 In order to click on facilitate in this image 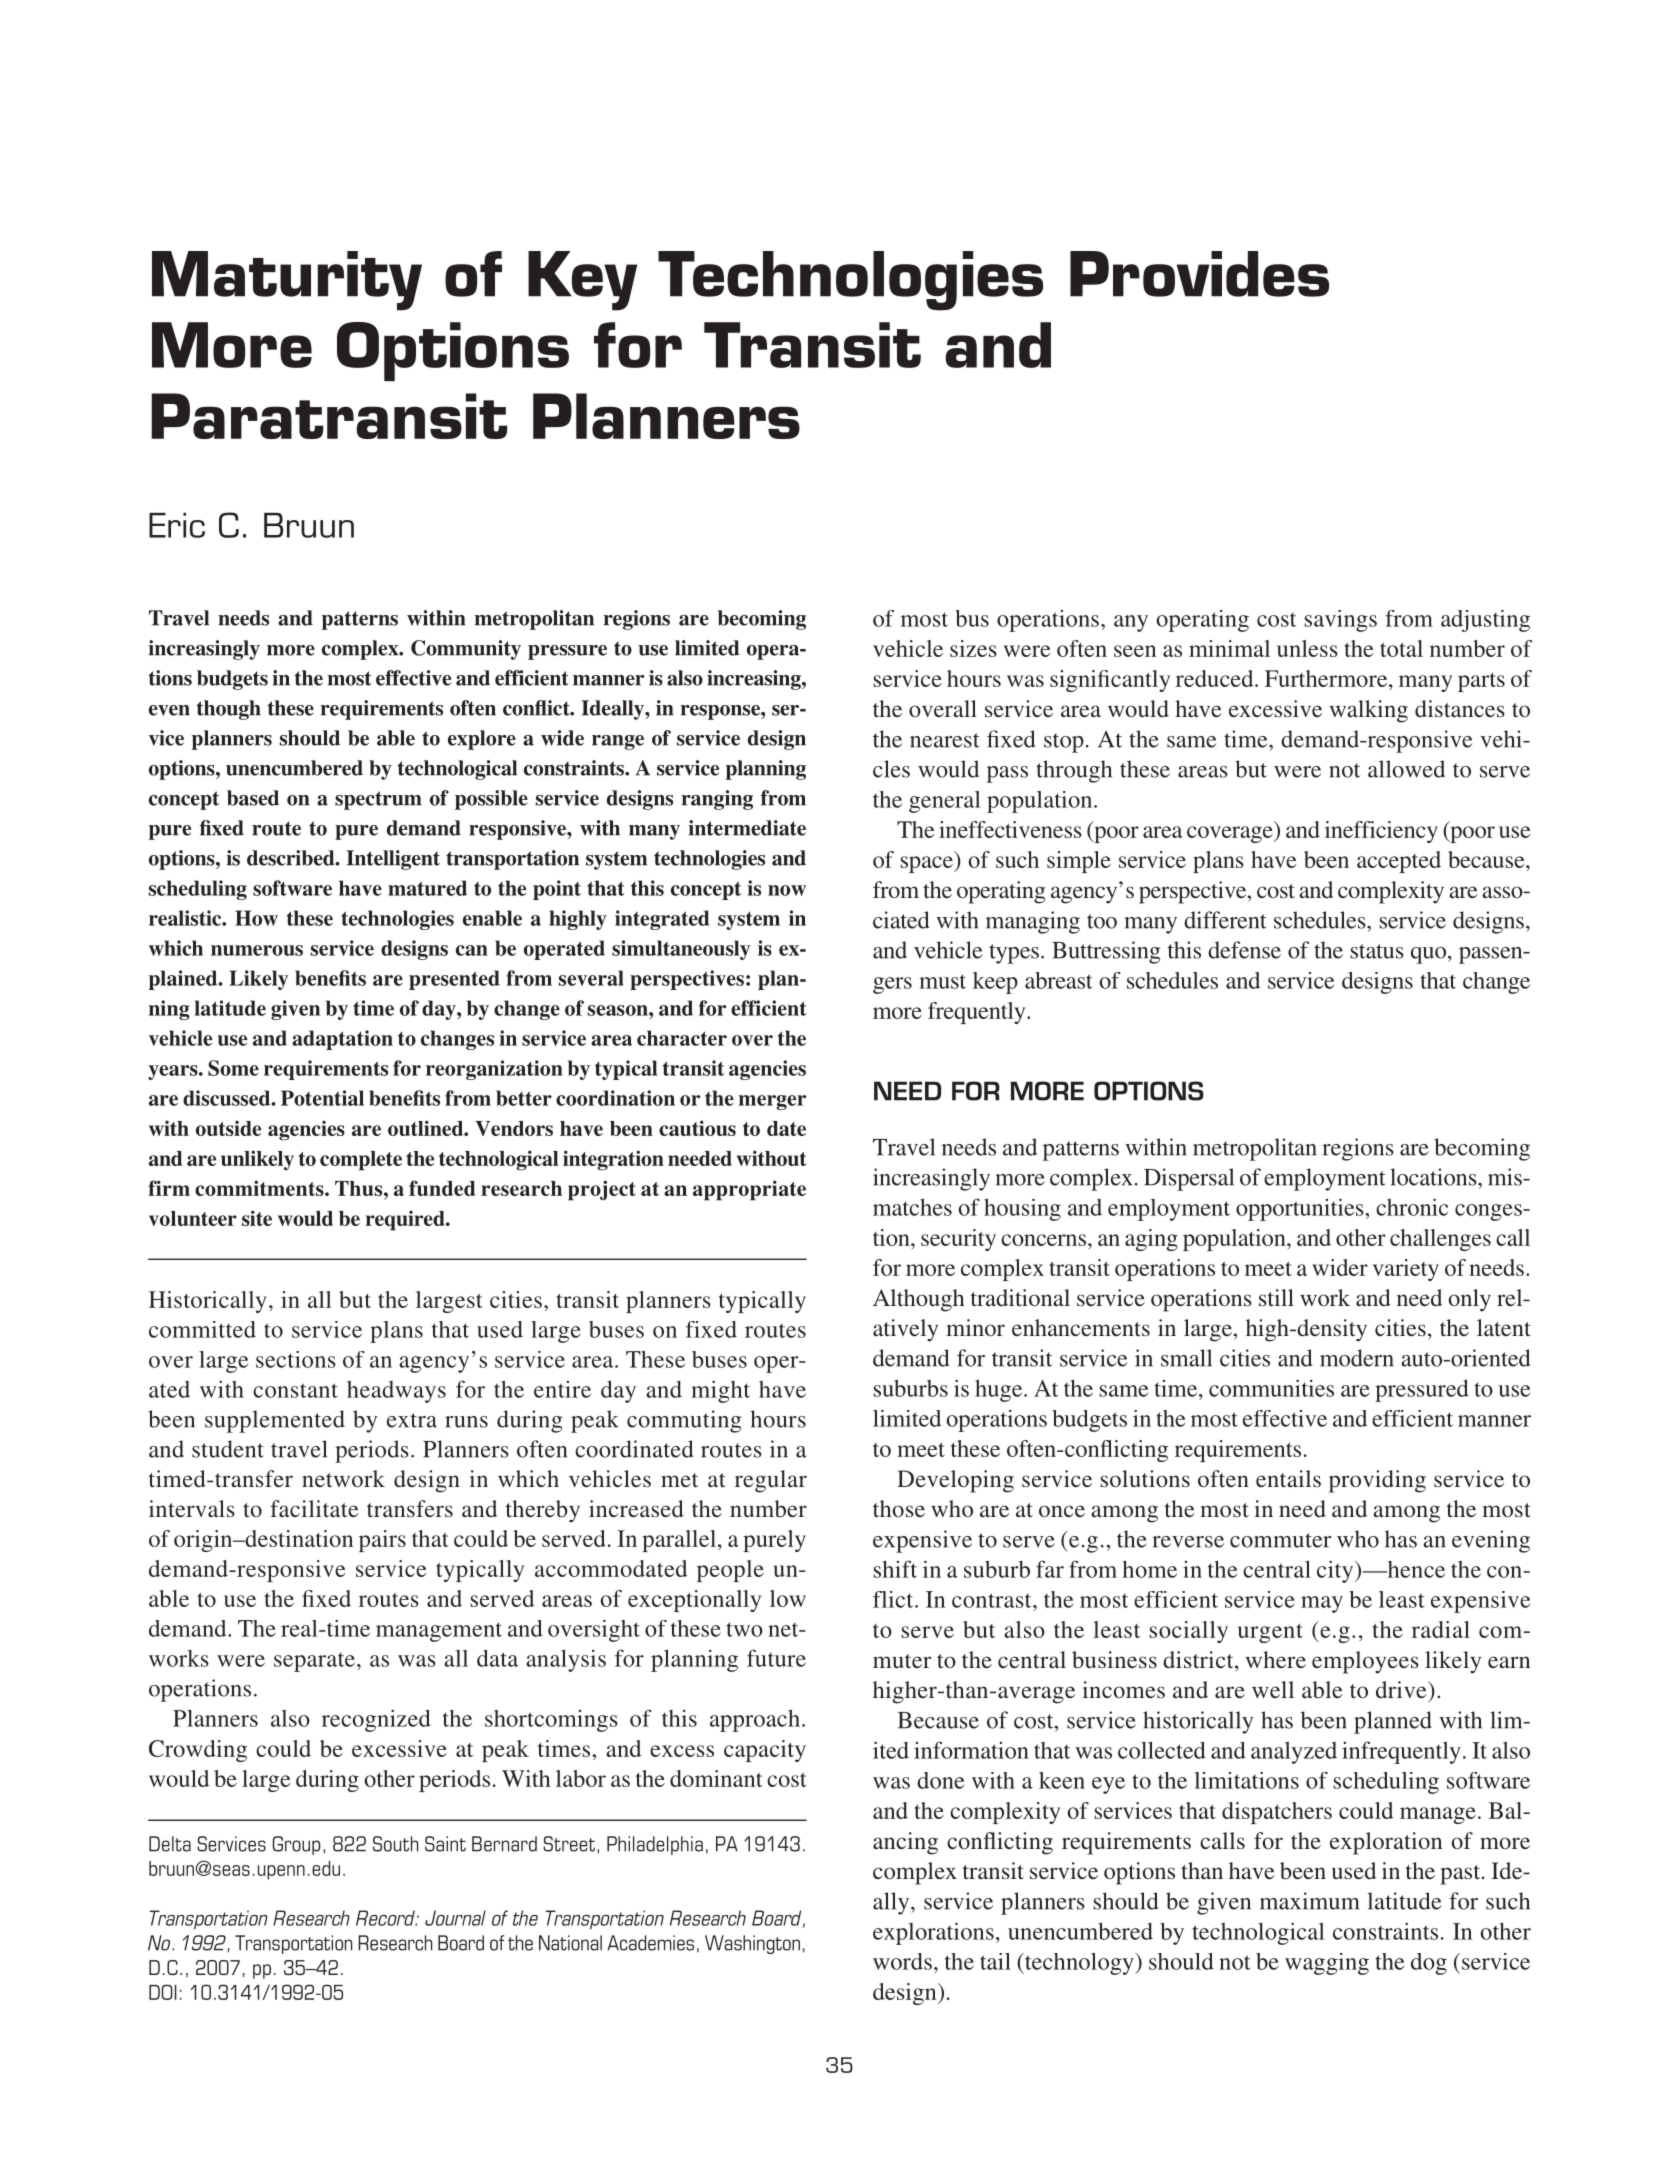, I will do `click(314, 1508)`.
